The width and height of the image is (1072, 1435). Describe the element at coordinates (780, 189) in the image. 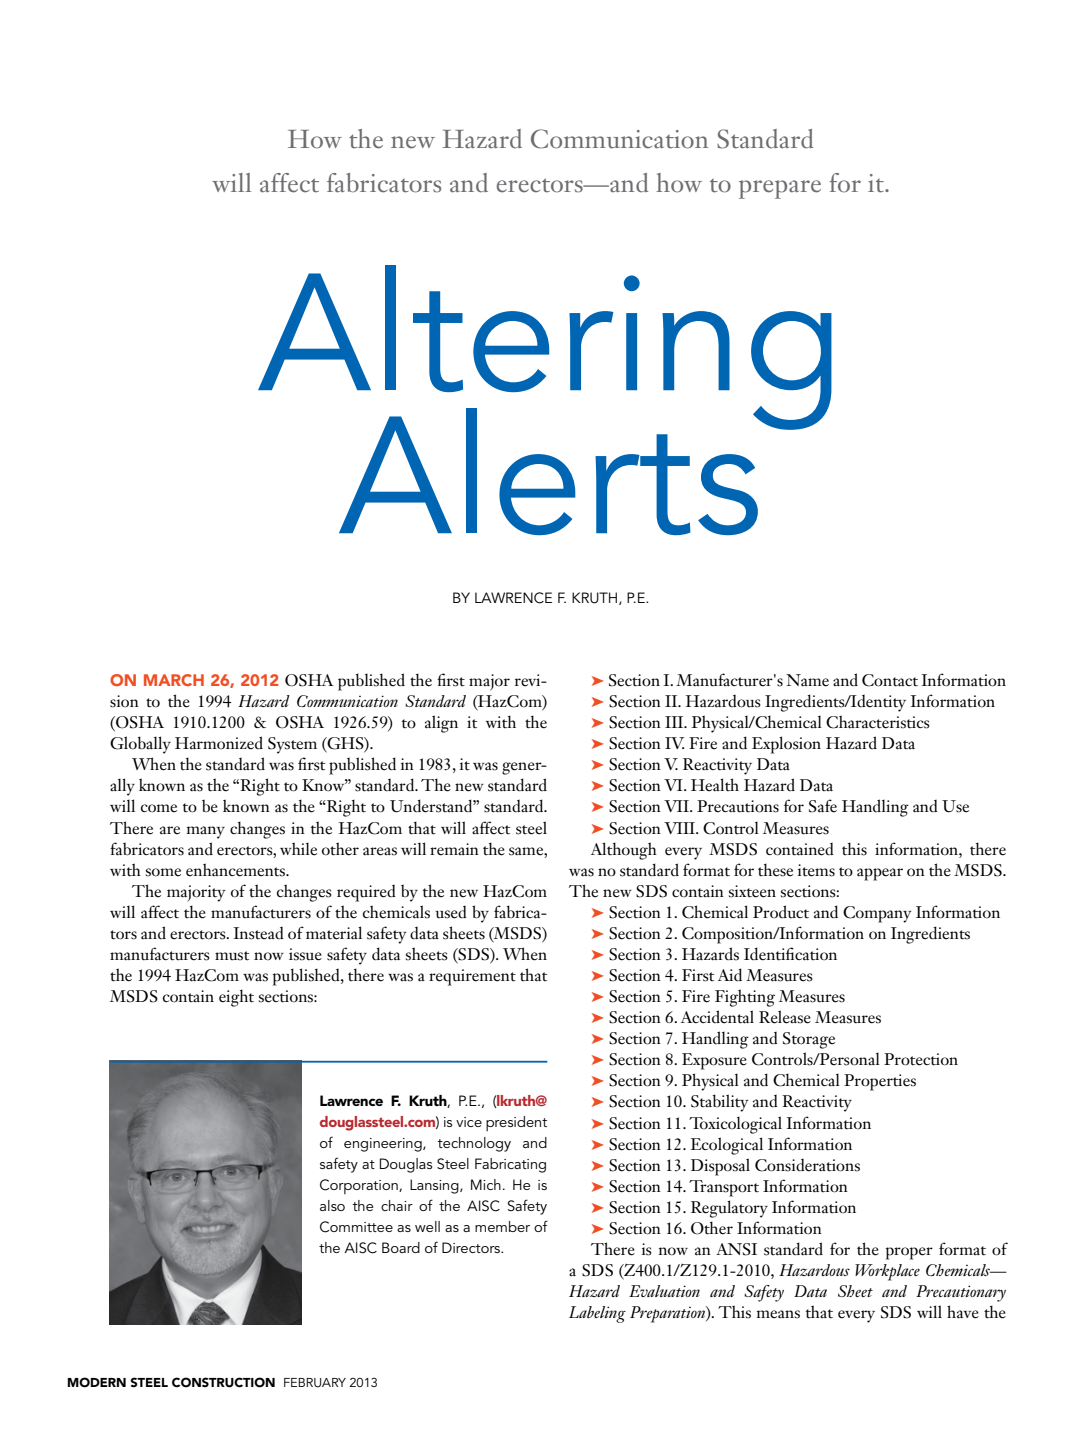

I see `prepare` at that location.
